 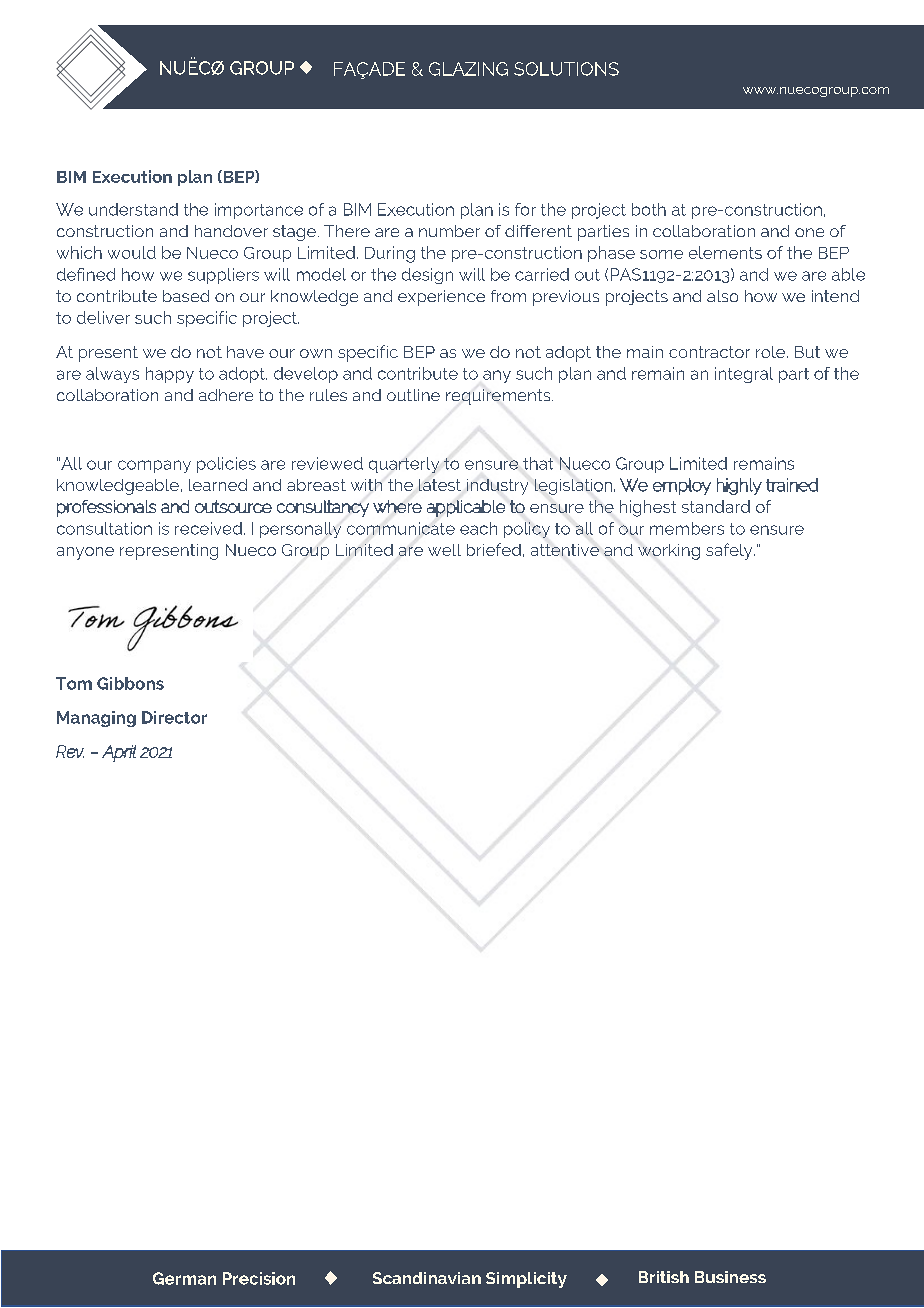 I want to click on both, so click(x=649, y=209).
